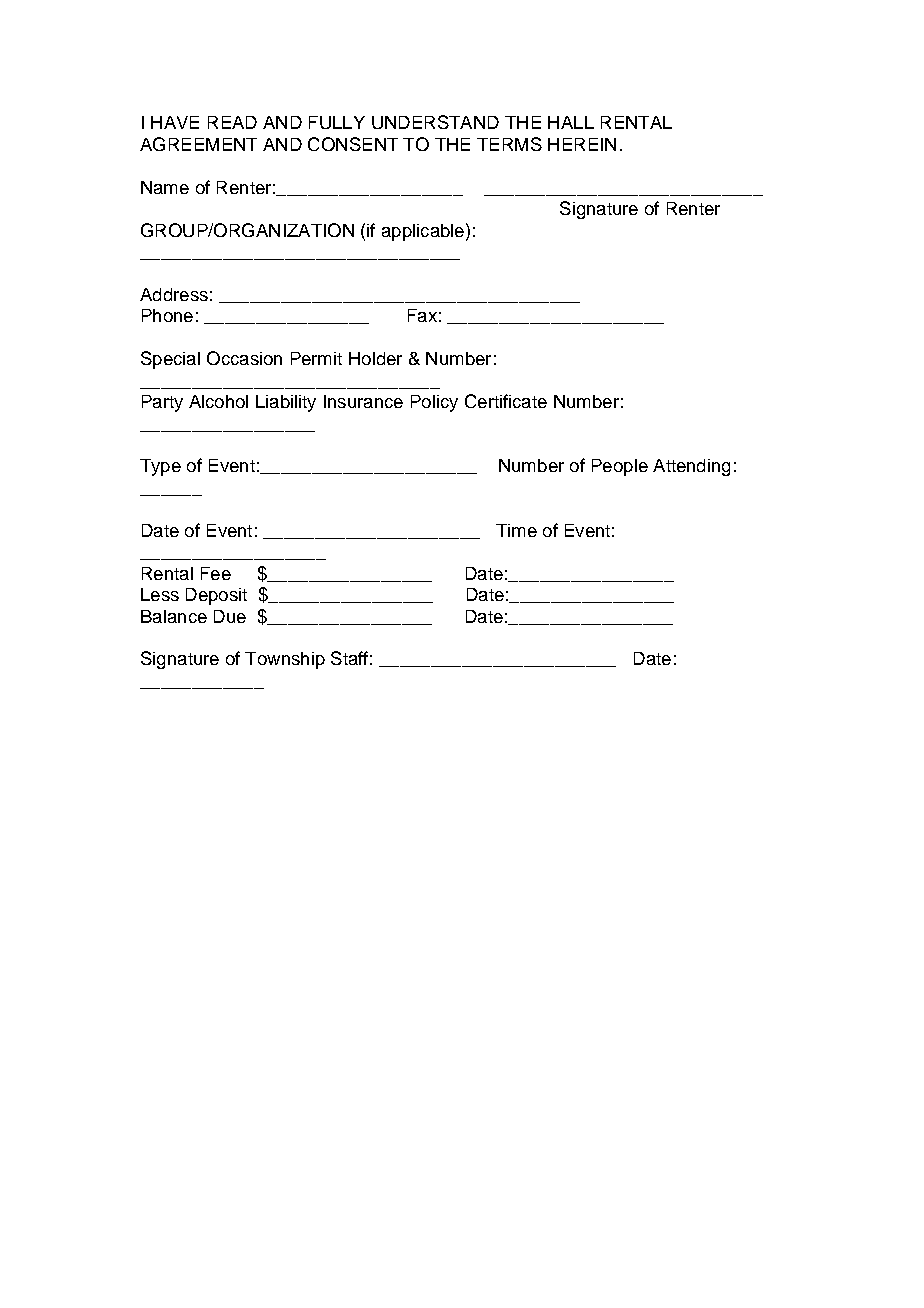  What do you see at coordinates (435, 122) in the page?
I see `UNDERSTAND` at bounding box center [435, 122].
